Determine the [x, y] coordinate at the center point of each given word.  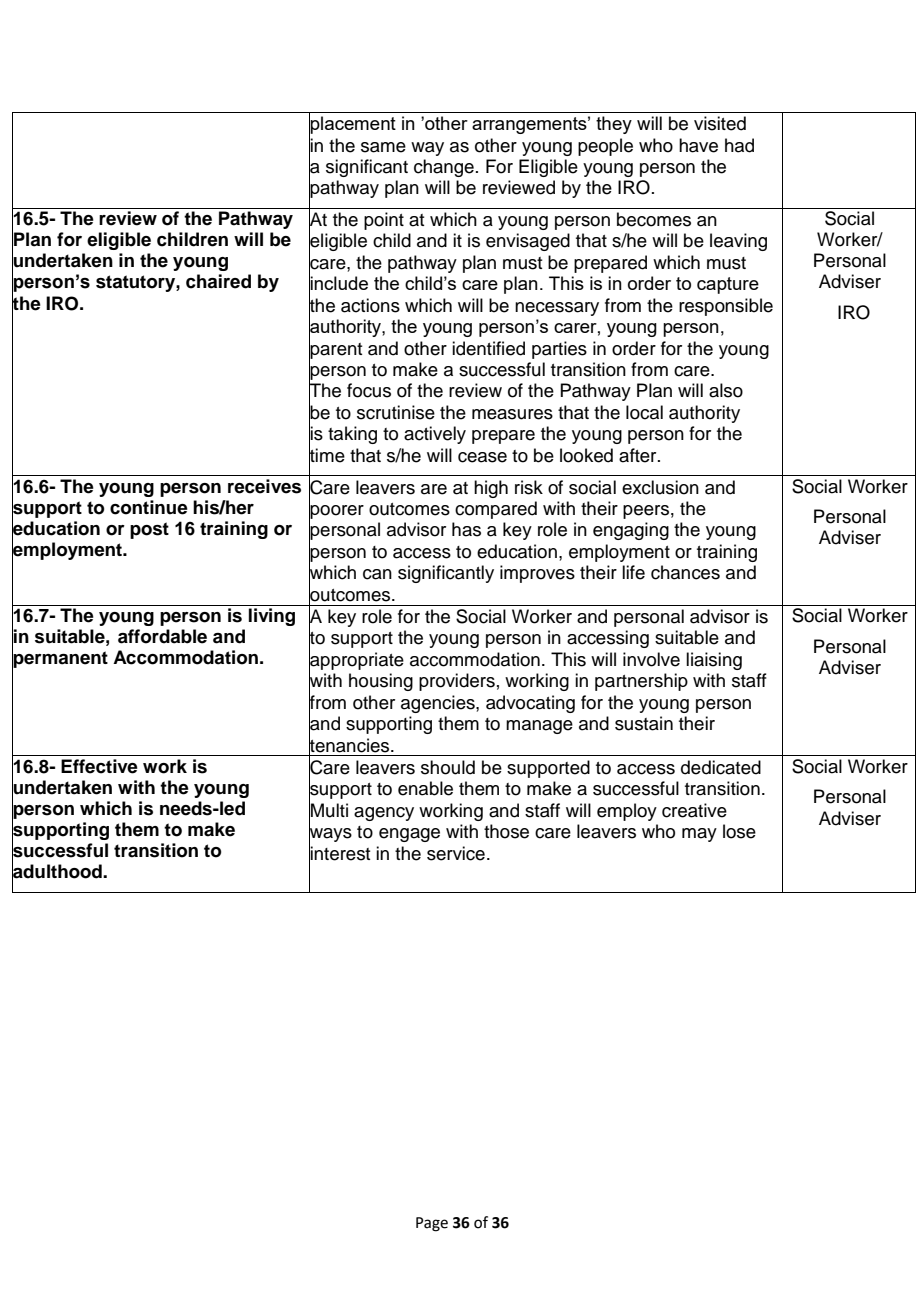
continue [149, 507]
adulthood [58, 872]
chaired [218, 281]
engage [409, 835]
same [383, 147]
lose [739, 831]
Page [432, 1224]
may [699, 835]
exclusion [660, 487]
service [456, 853]
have [698, 145]
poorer [336, 512]
